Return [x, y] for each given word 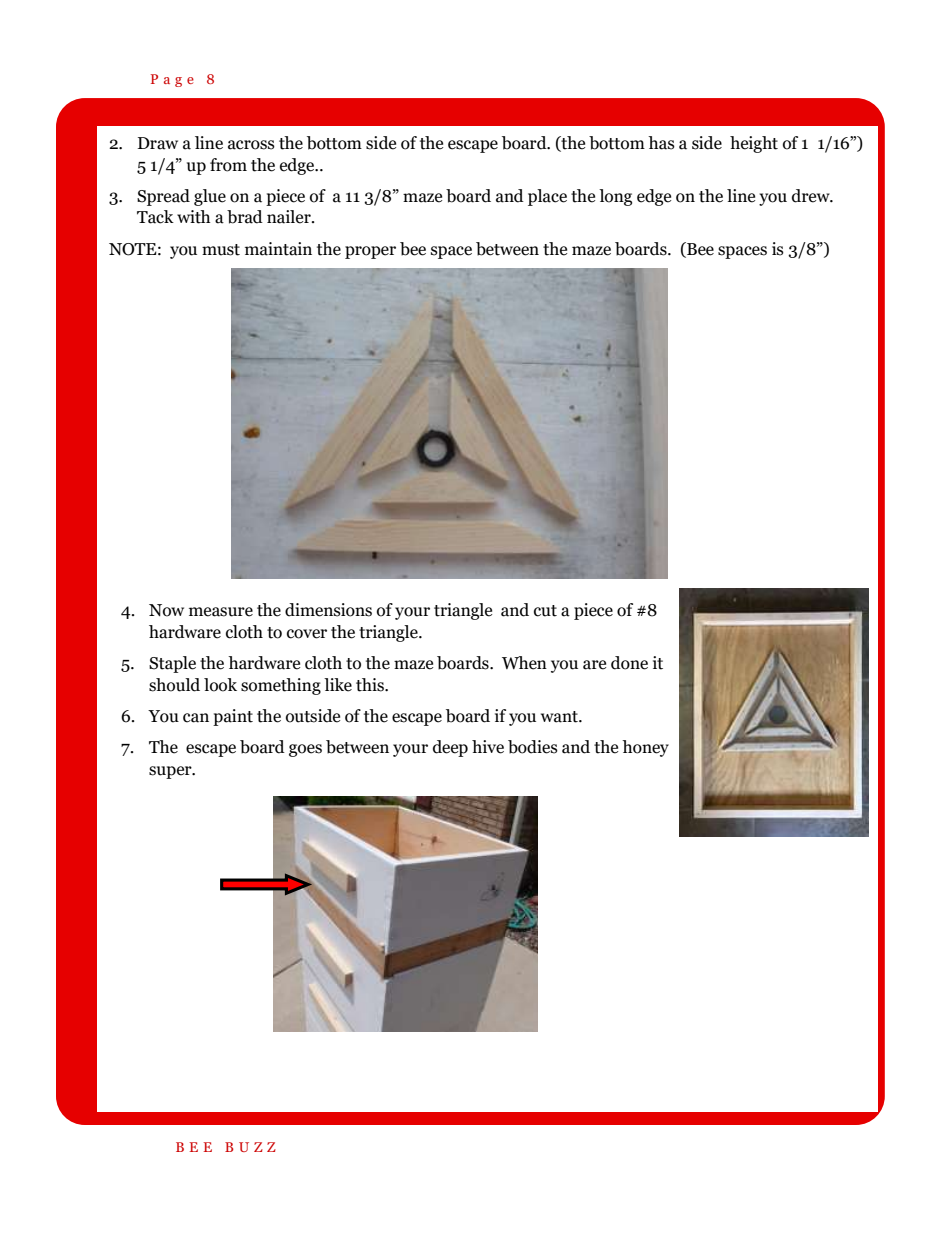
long [615, 197]
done [629, 663]
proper [370, 252]
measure [221, 612]
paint [233, 717]
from [228, 165]
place [547, 197]
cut [545, 611]
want [560, 717]
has [661, 143]
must [221, 250]
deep [450, 748]
